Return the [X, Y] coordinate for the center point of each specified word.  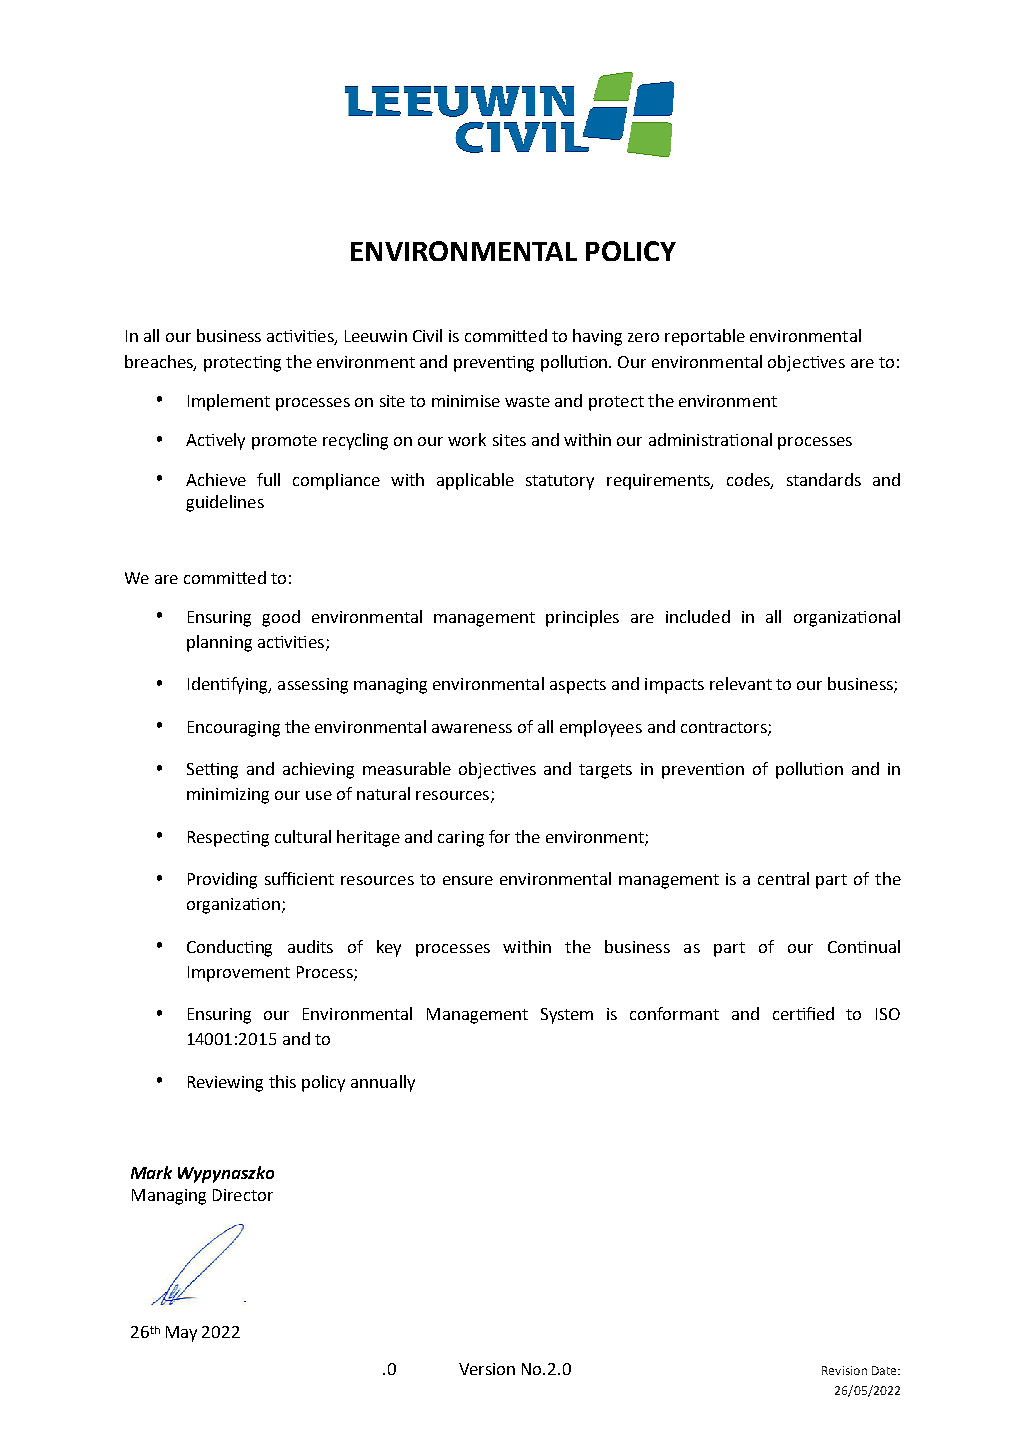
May [181, 1334]
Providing [222, 880]
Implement [229, 402]
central [783, 878]
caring [461, 839]
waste [527, 401]
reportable [705, 337]
